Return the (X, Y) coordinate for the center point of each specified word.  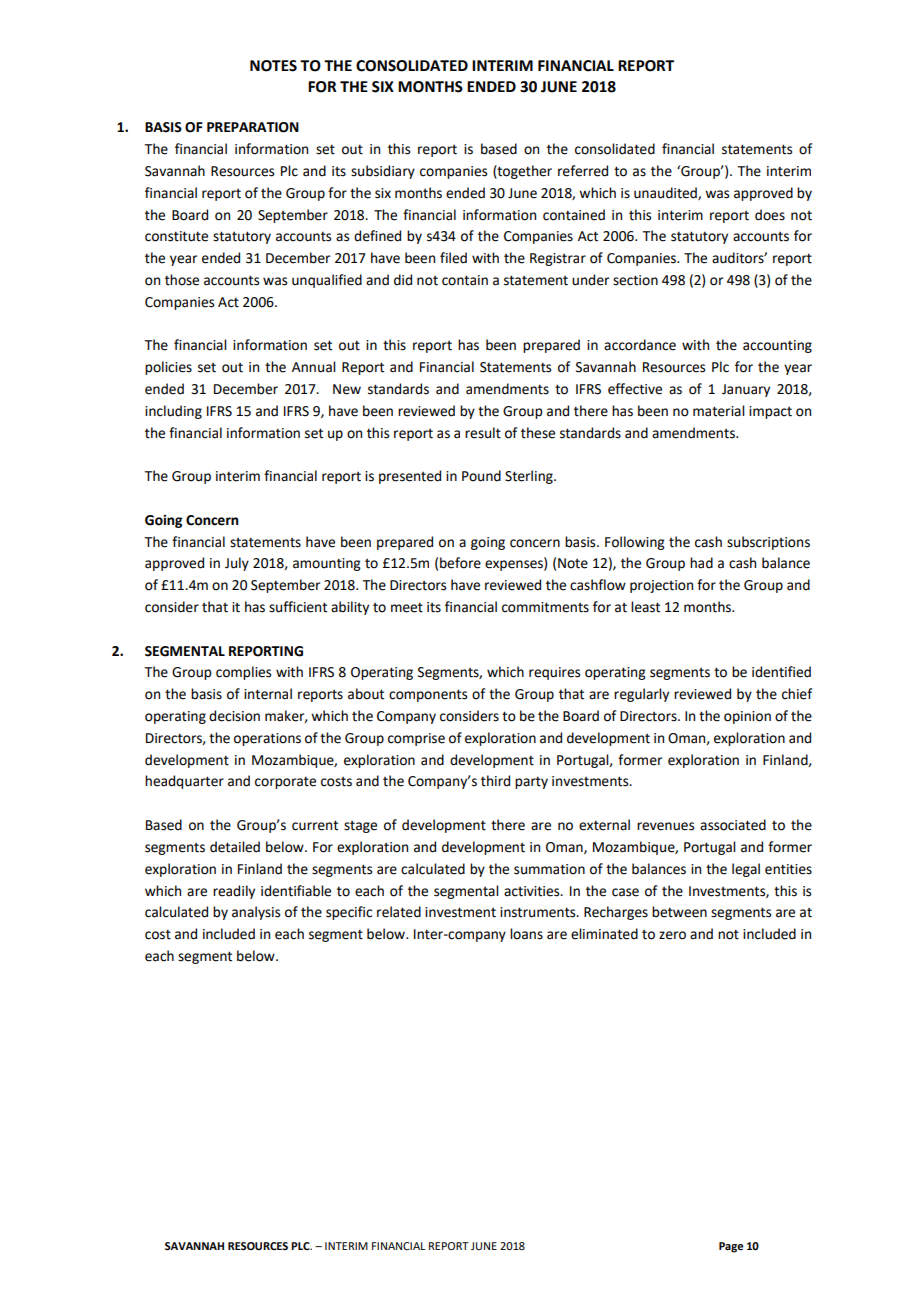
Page (731, 1247)
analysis (256, 913)
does (770, 215)
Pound (481, 476)
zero (672, 935)
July (237, 564)
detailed (235, 847)
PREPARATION (253, 127)
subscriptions (768, 543)
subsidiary (383, 172)
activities (533, 891)
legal (746, 870)
